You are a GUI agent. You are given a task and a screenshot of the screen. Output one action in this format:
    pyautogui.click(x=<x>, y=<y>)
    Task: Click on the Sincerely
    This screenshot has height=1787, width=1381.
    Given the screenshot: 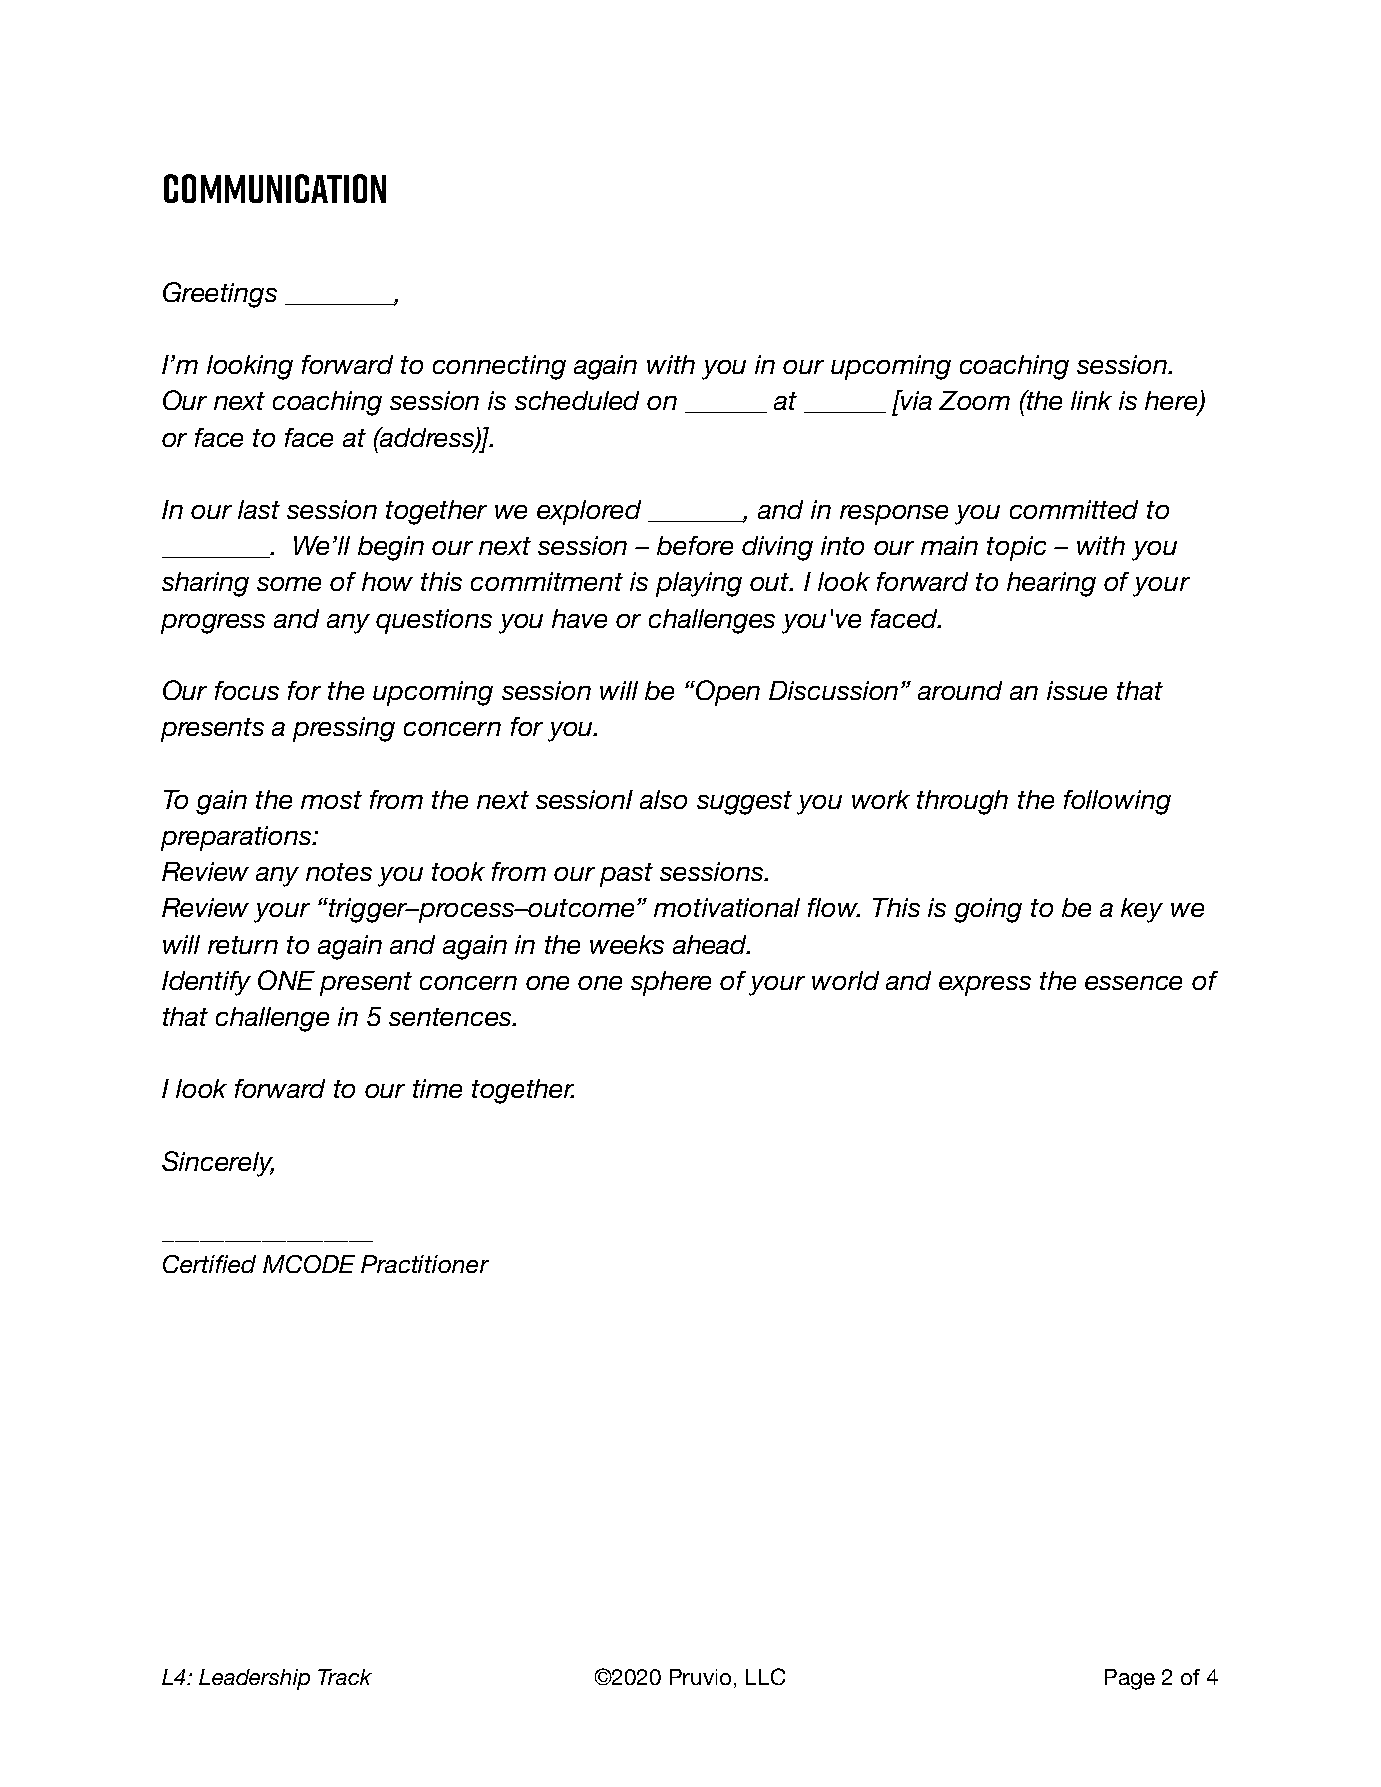 What is the action you would take?
    pyautogui.click(x=218, y=1164)
